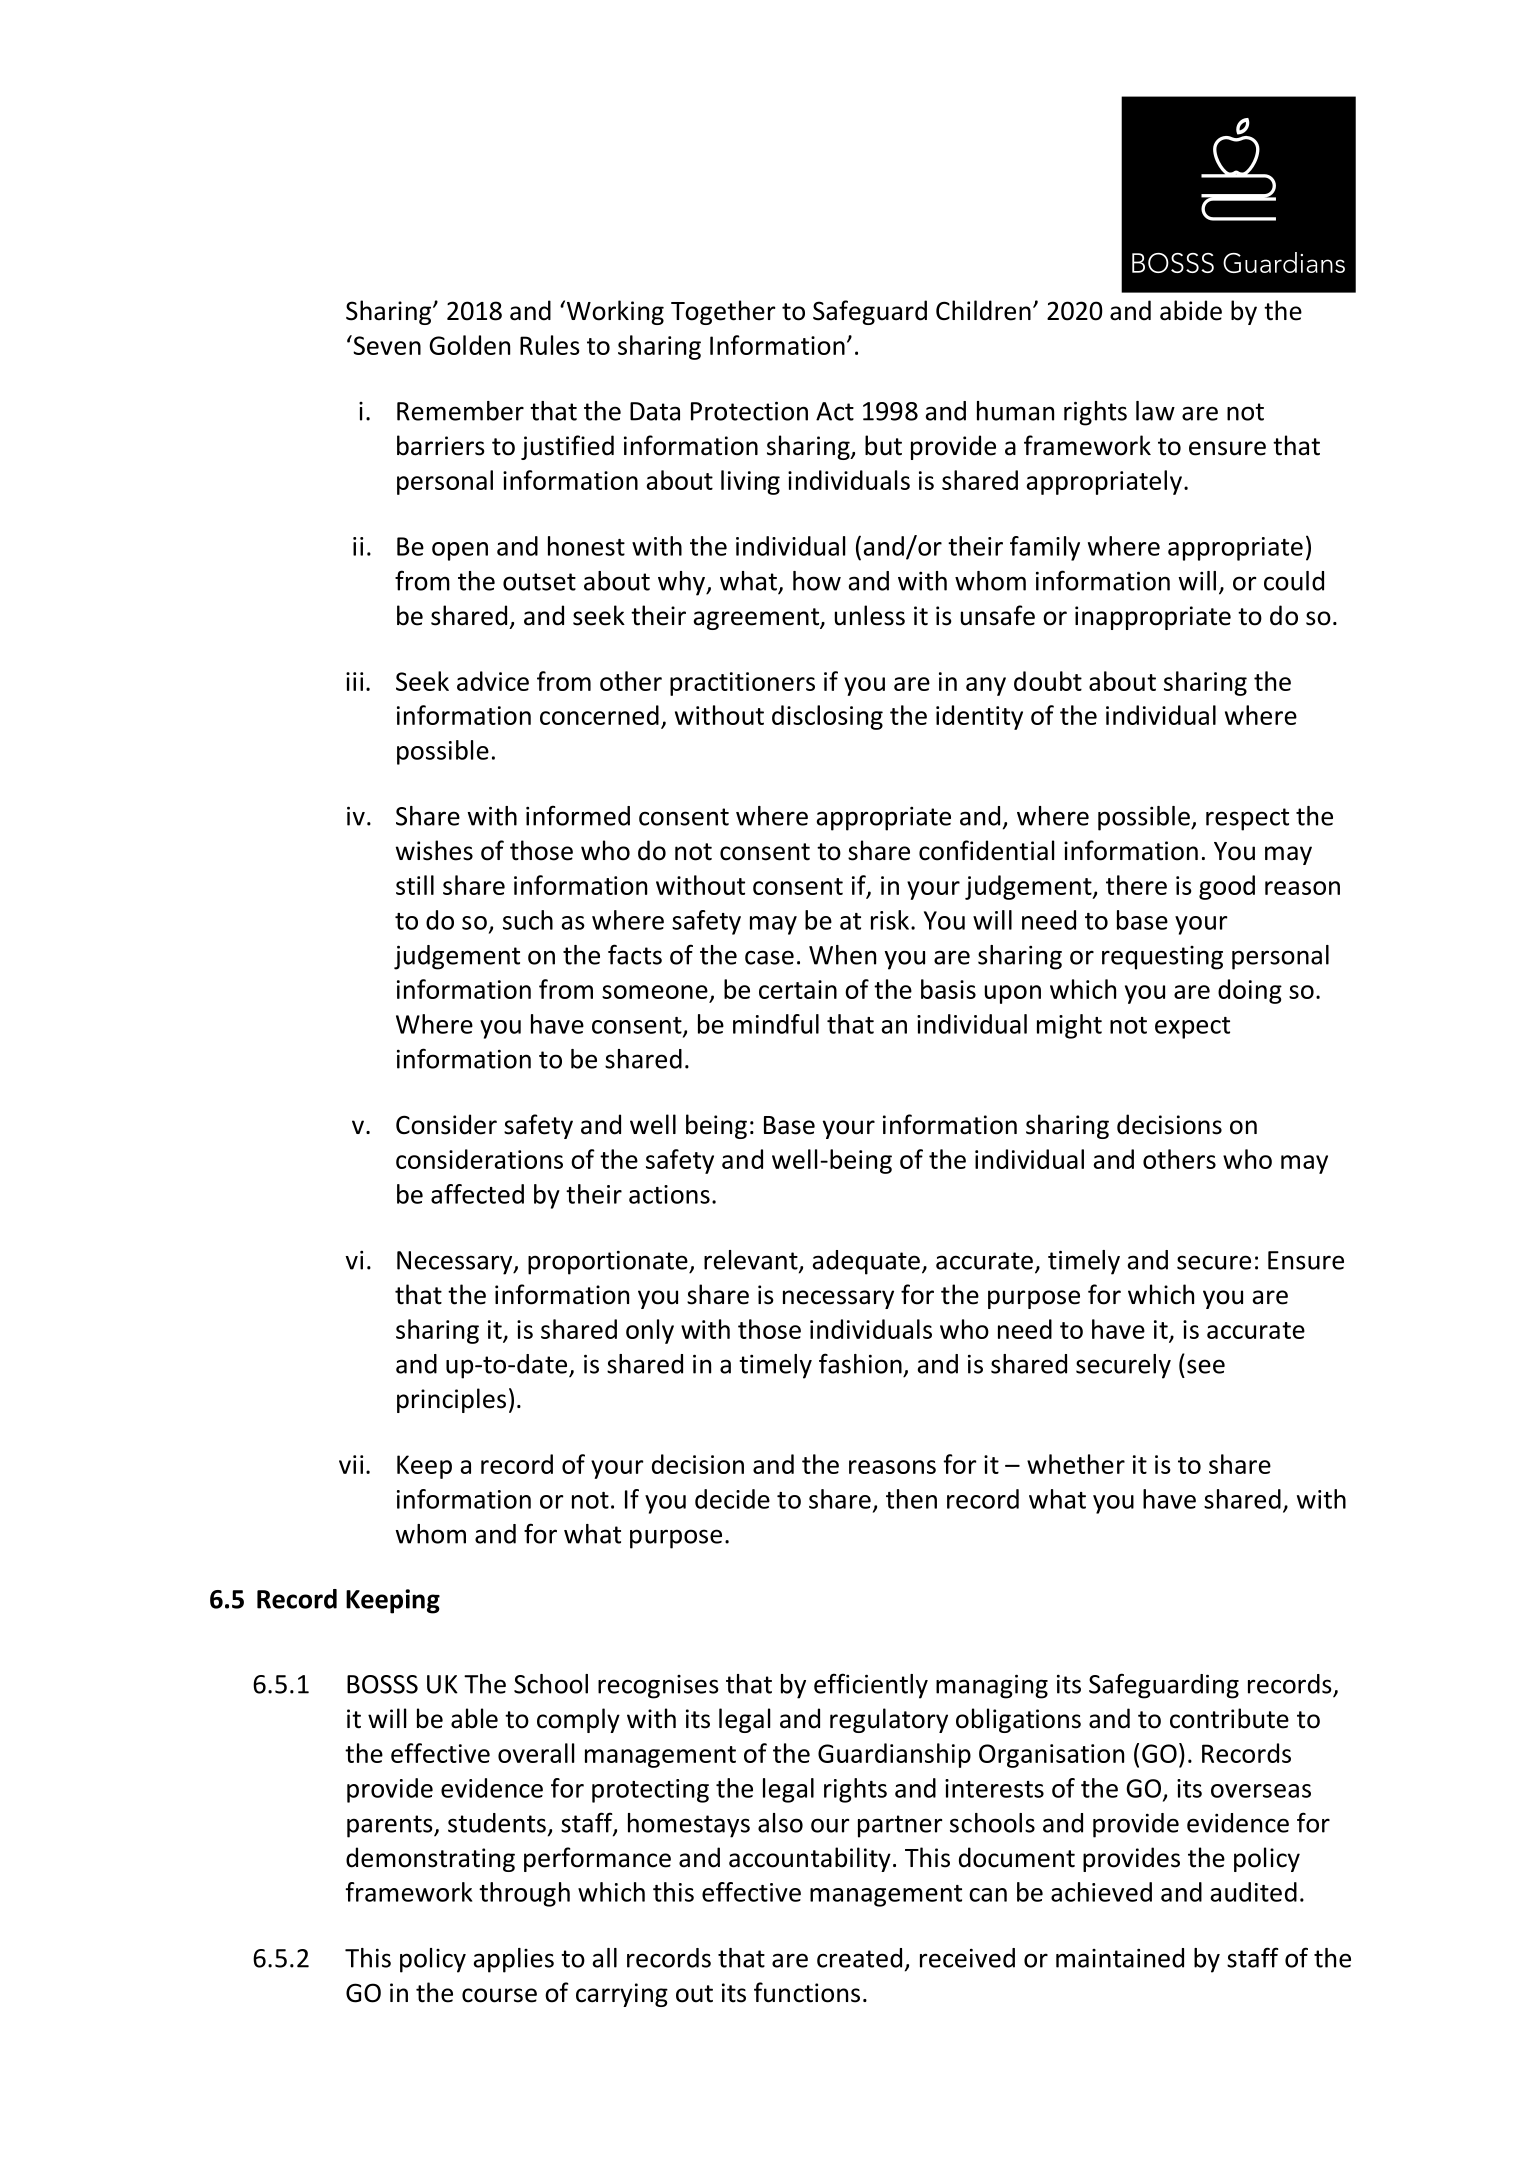 The image size is (1538, 2175). I want to click on adequate, so click(866, 1262).
